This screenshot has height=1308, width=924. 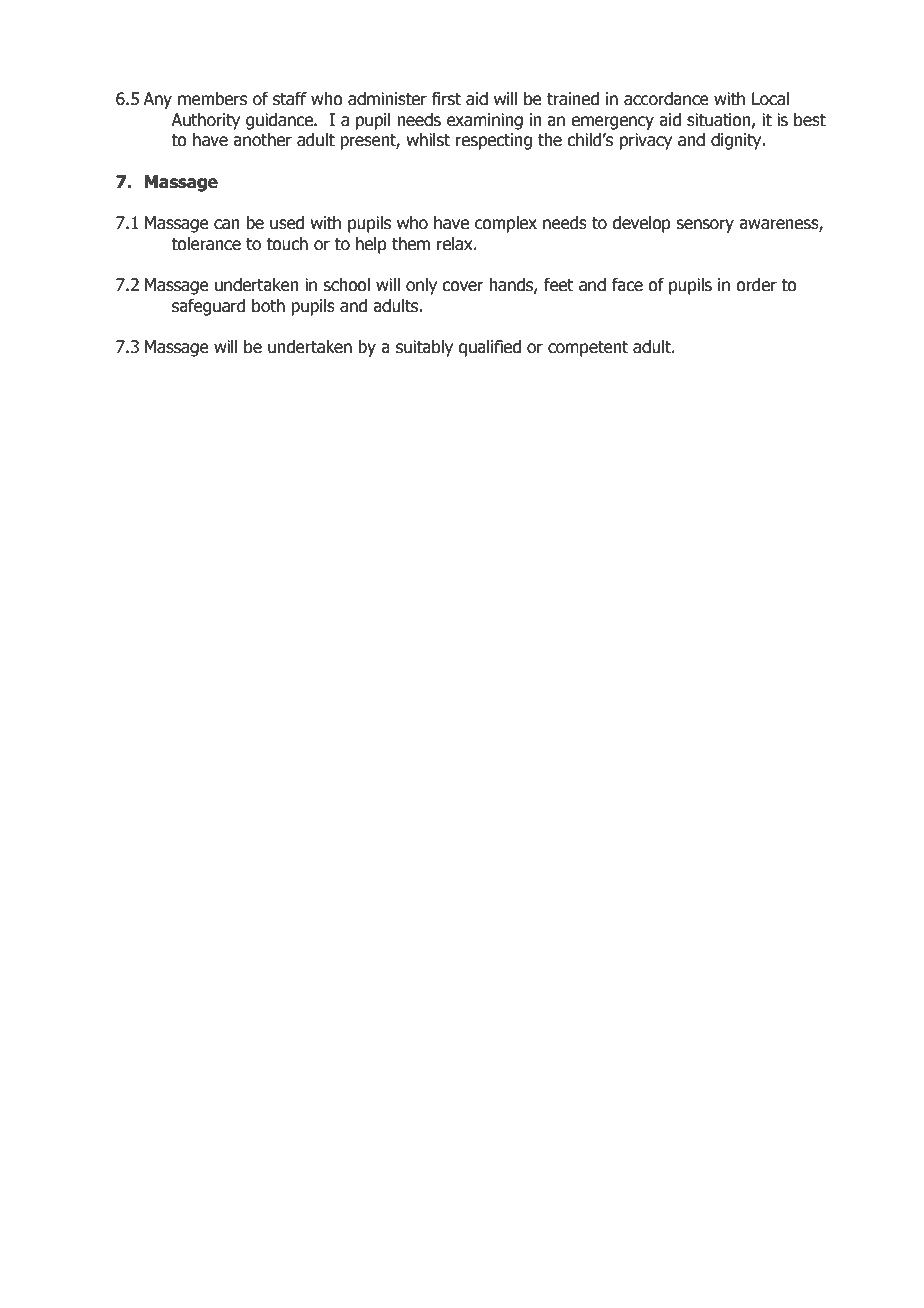 What do you see at coordinates (463, 286) in the screenshot?
I see `cover` at bounding box center [463, 286].
